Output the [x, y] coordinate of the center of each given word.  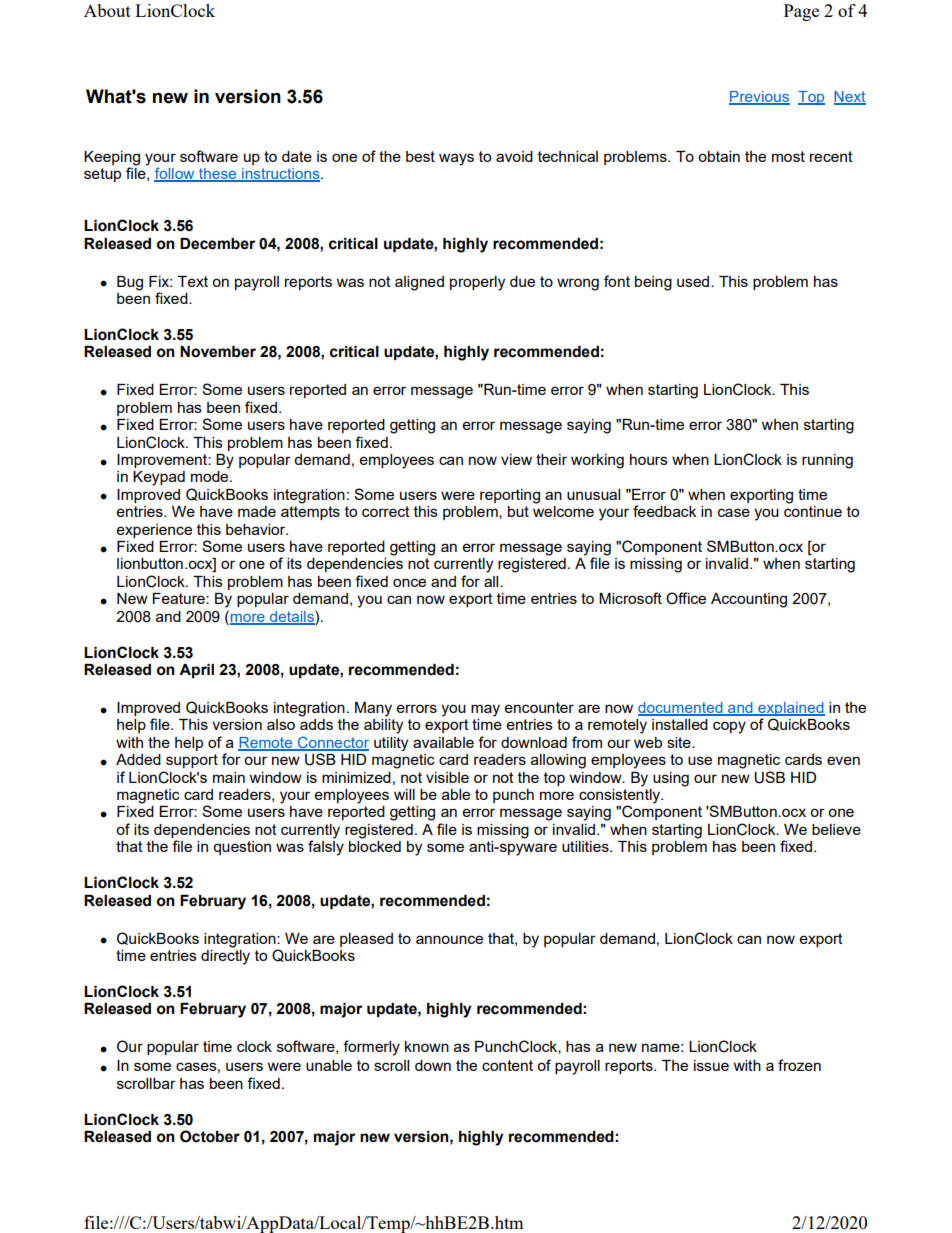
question [242, 848]
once [409, 582]
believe [836, 829]
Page [801, 12]
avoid [514, 156]
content [507, 1065]
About [107, 10]
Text [193, 281]
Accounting [749, 600]
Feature [180, 598]
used [694, 281]
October [210, 1136]
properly [477, 283]
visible [447, 777]
